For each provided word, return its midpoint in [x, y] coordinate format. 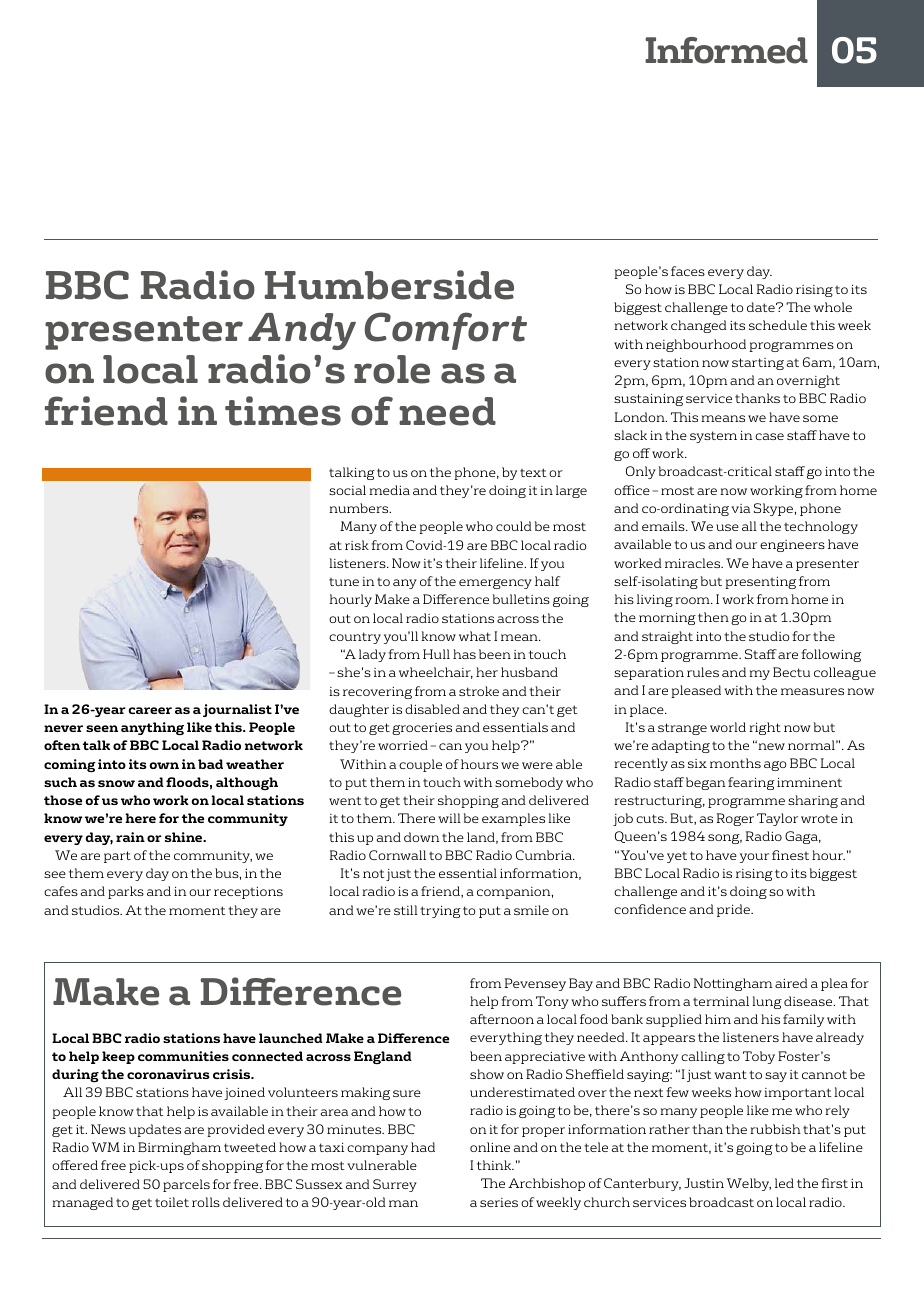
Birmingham [179, 1148]
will [449, 818]
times [283, 411]
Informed [726, 50]
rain [130, 837]
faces [688, 271]
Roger [735, 819]
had [423, 1147]
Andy [302, 331]
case [769, 436]
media [389, 490]
